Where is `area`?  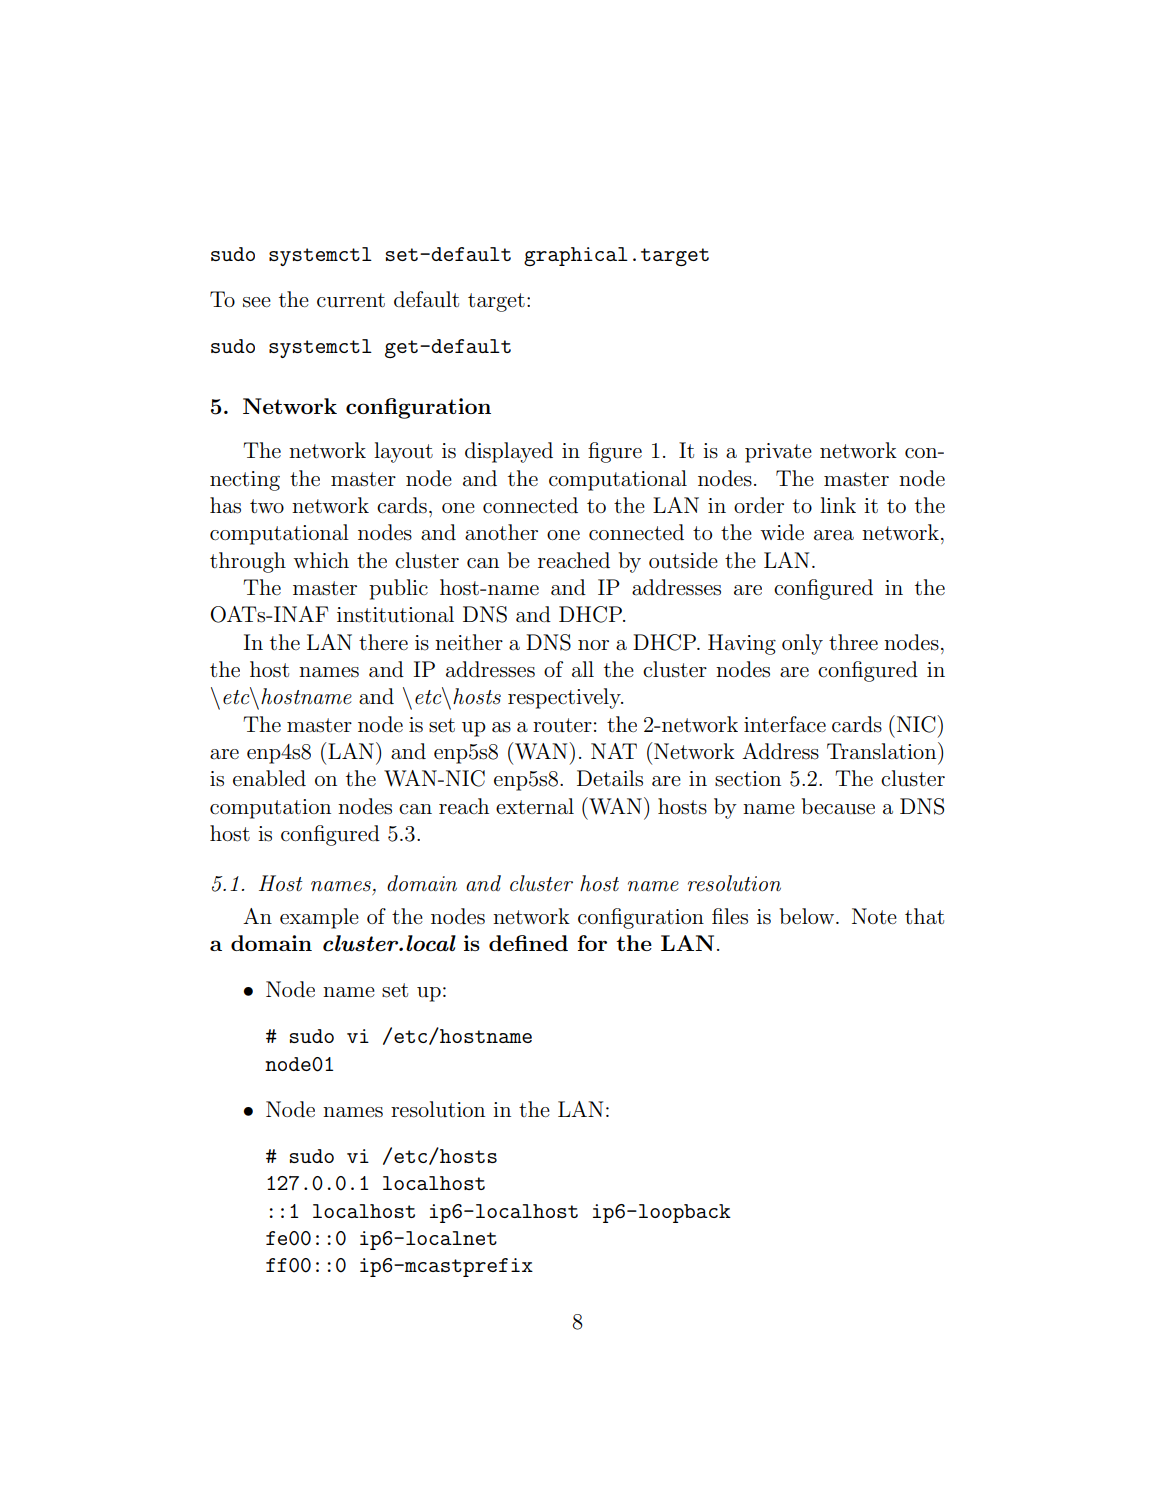
area is located at coordinates (834, 535).
